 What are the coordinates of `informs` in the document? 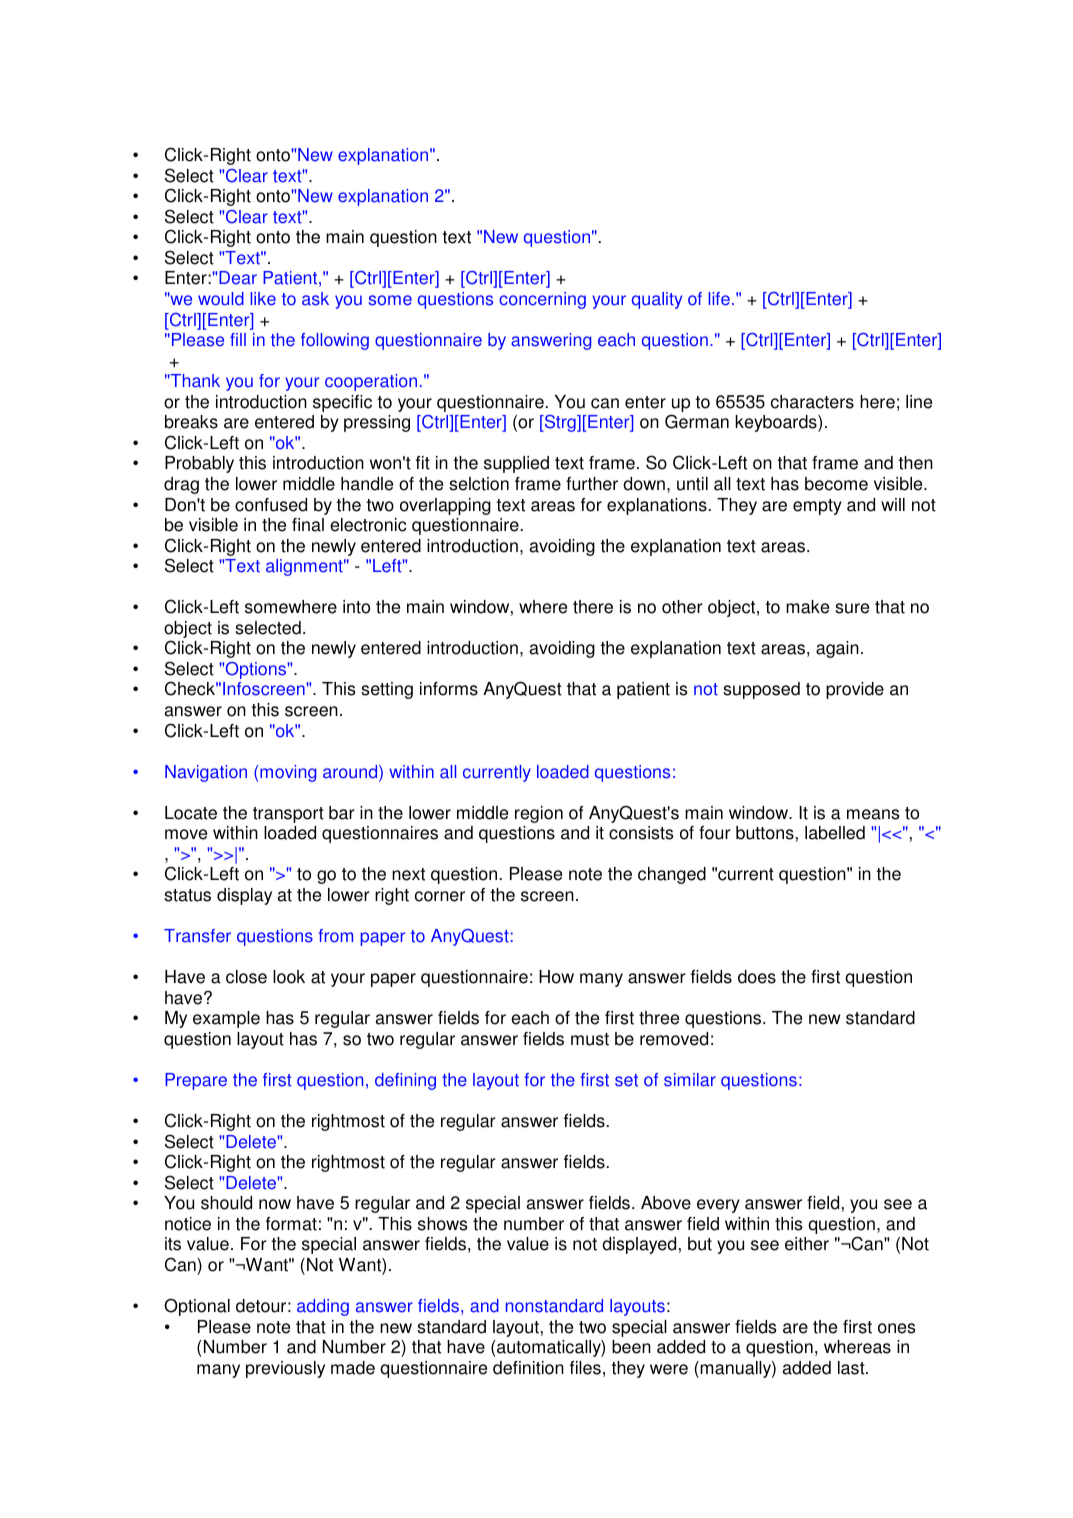 It's located at (449, 689).
